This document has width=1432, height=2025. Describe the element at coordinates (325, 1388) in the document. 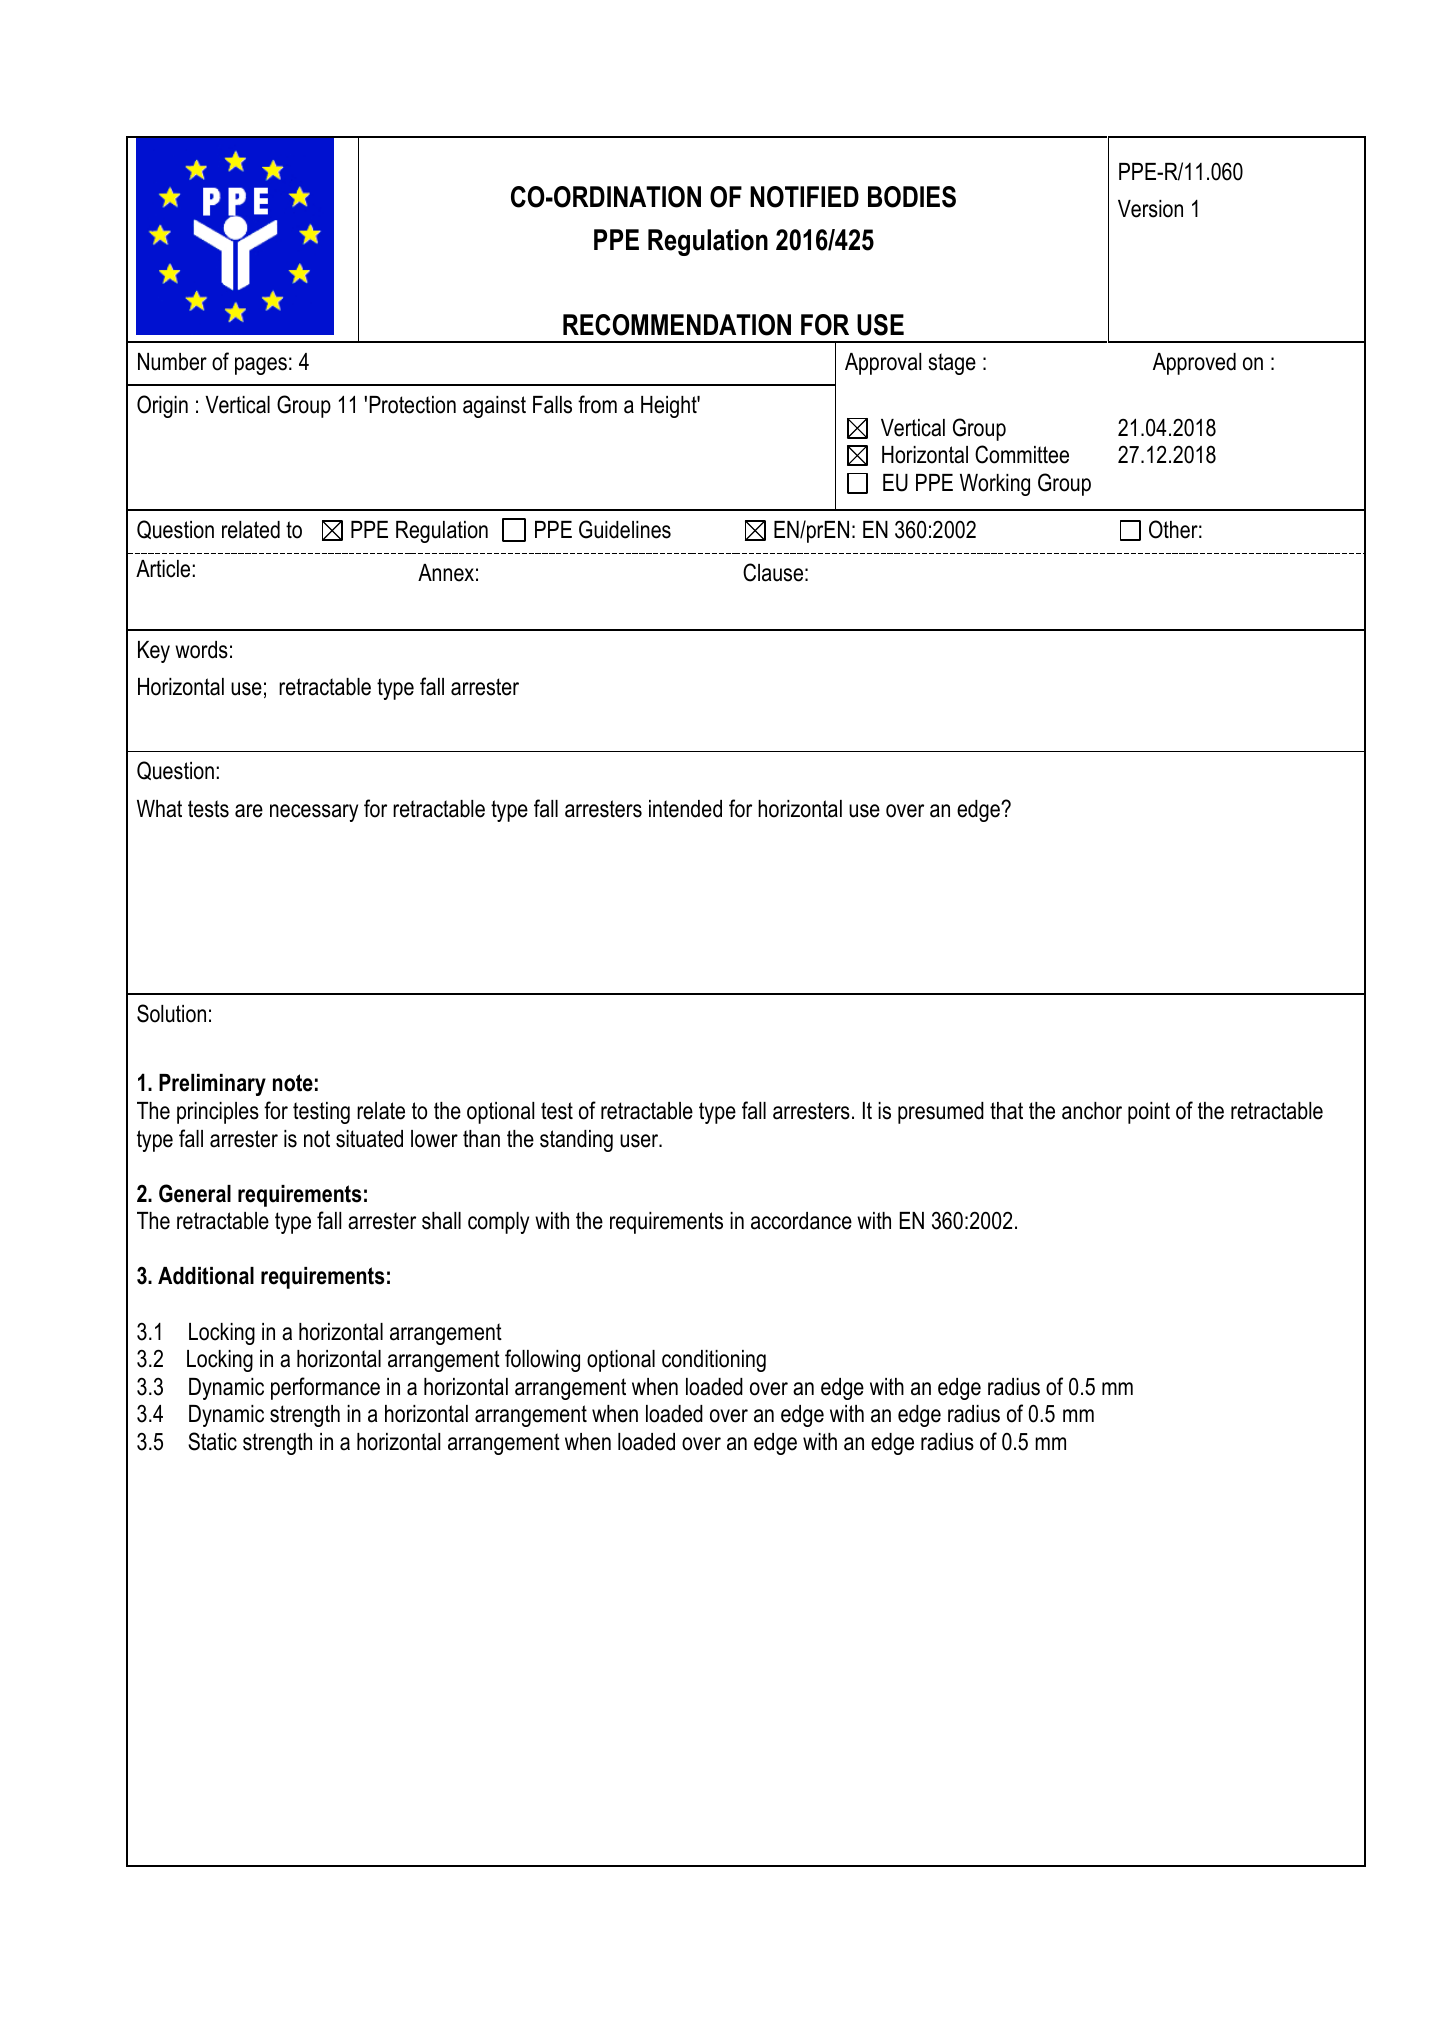

I see `performance` at that location.
